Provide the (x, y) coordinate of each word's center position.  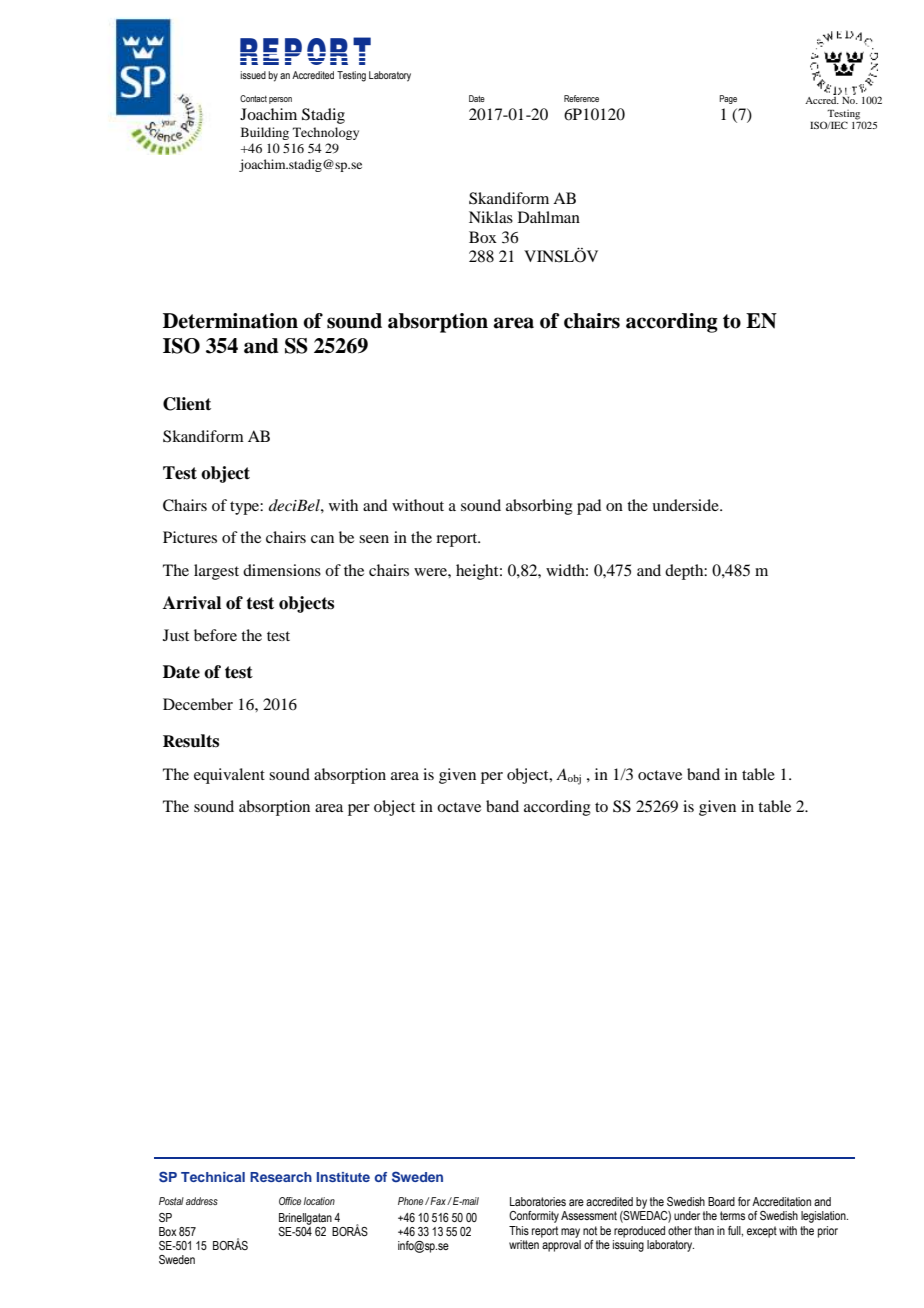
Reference (581, 98)
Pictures (190, 537)
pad (589, 507)
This (519, 1230)
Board (721, 1201)
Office (290, 1201)
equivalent (229, 776)
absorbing (539, 507)
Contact (253, 98)
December (198, 704)
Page (728, 99)
